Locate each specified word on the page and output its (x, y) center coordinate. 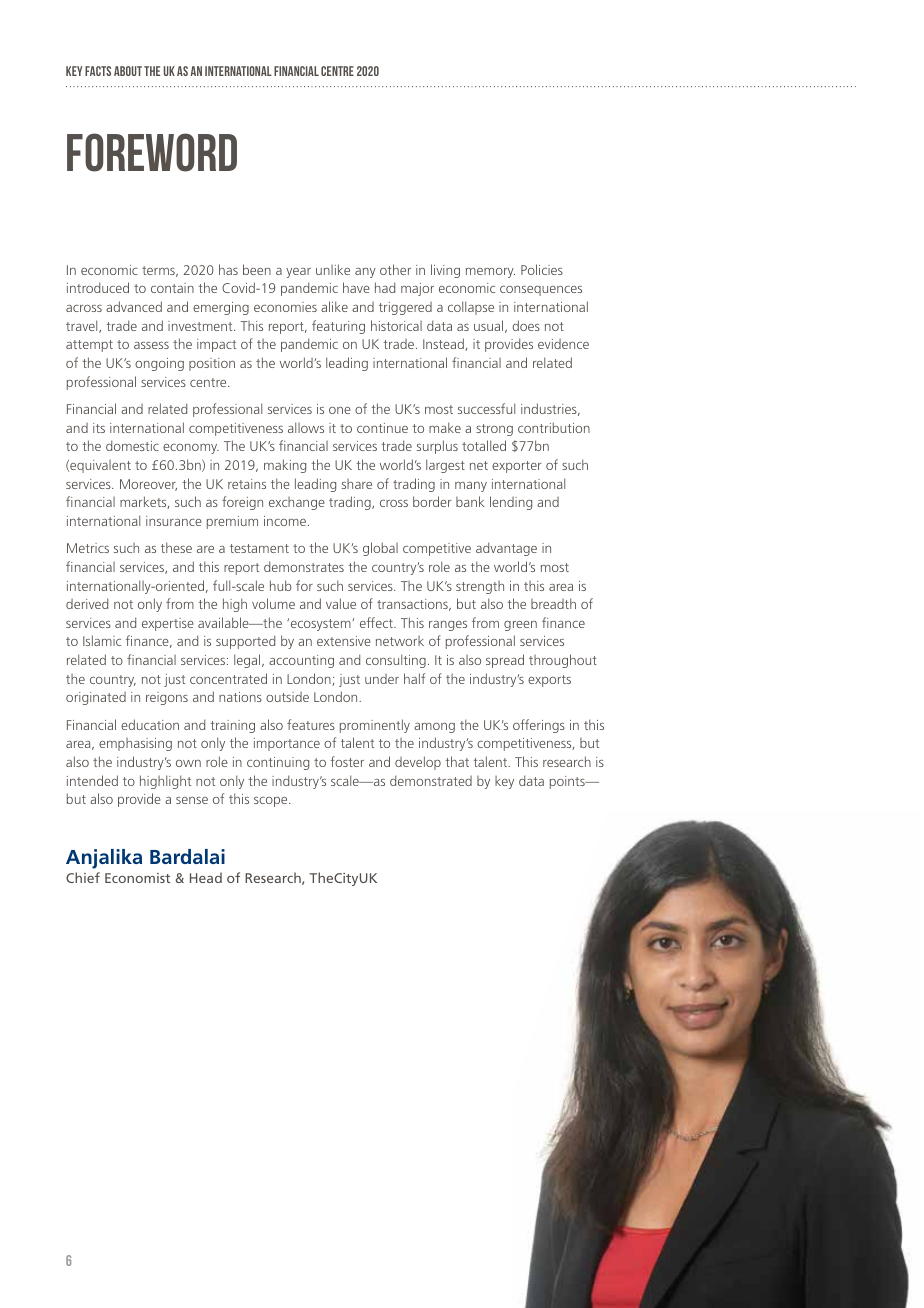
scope (272, 802)
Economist (137, 878)
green (520, 626)
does (526, 325)
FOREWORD (152, 152)
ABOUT (128, 71)
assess (151, 345)
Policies (542, 269)
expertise (168, 624)
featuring (338, 327)
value (341, 603)
